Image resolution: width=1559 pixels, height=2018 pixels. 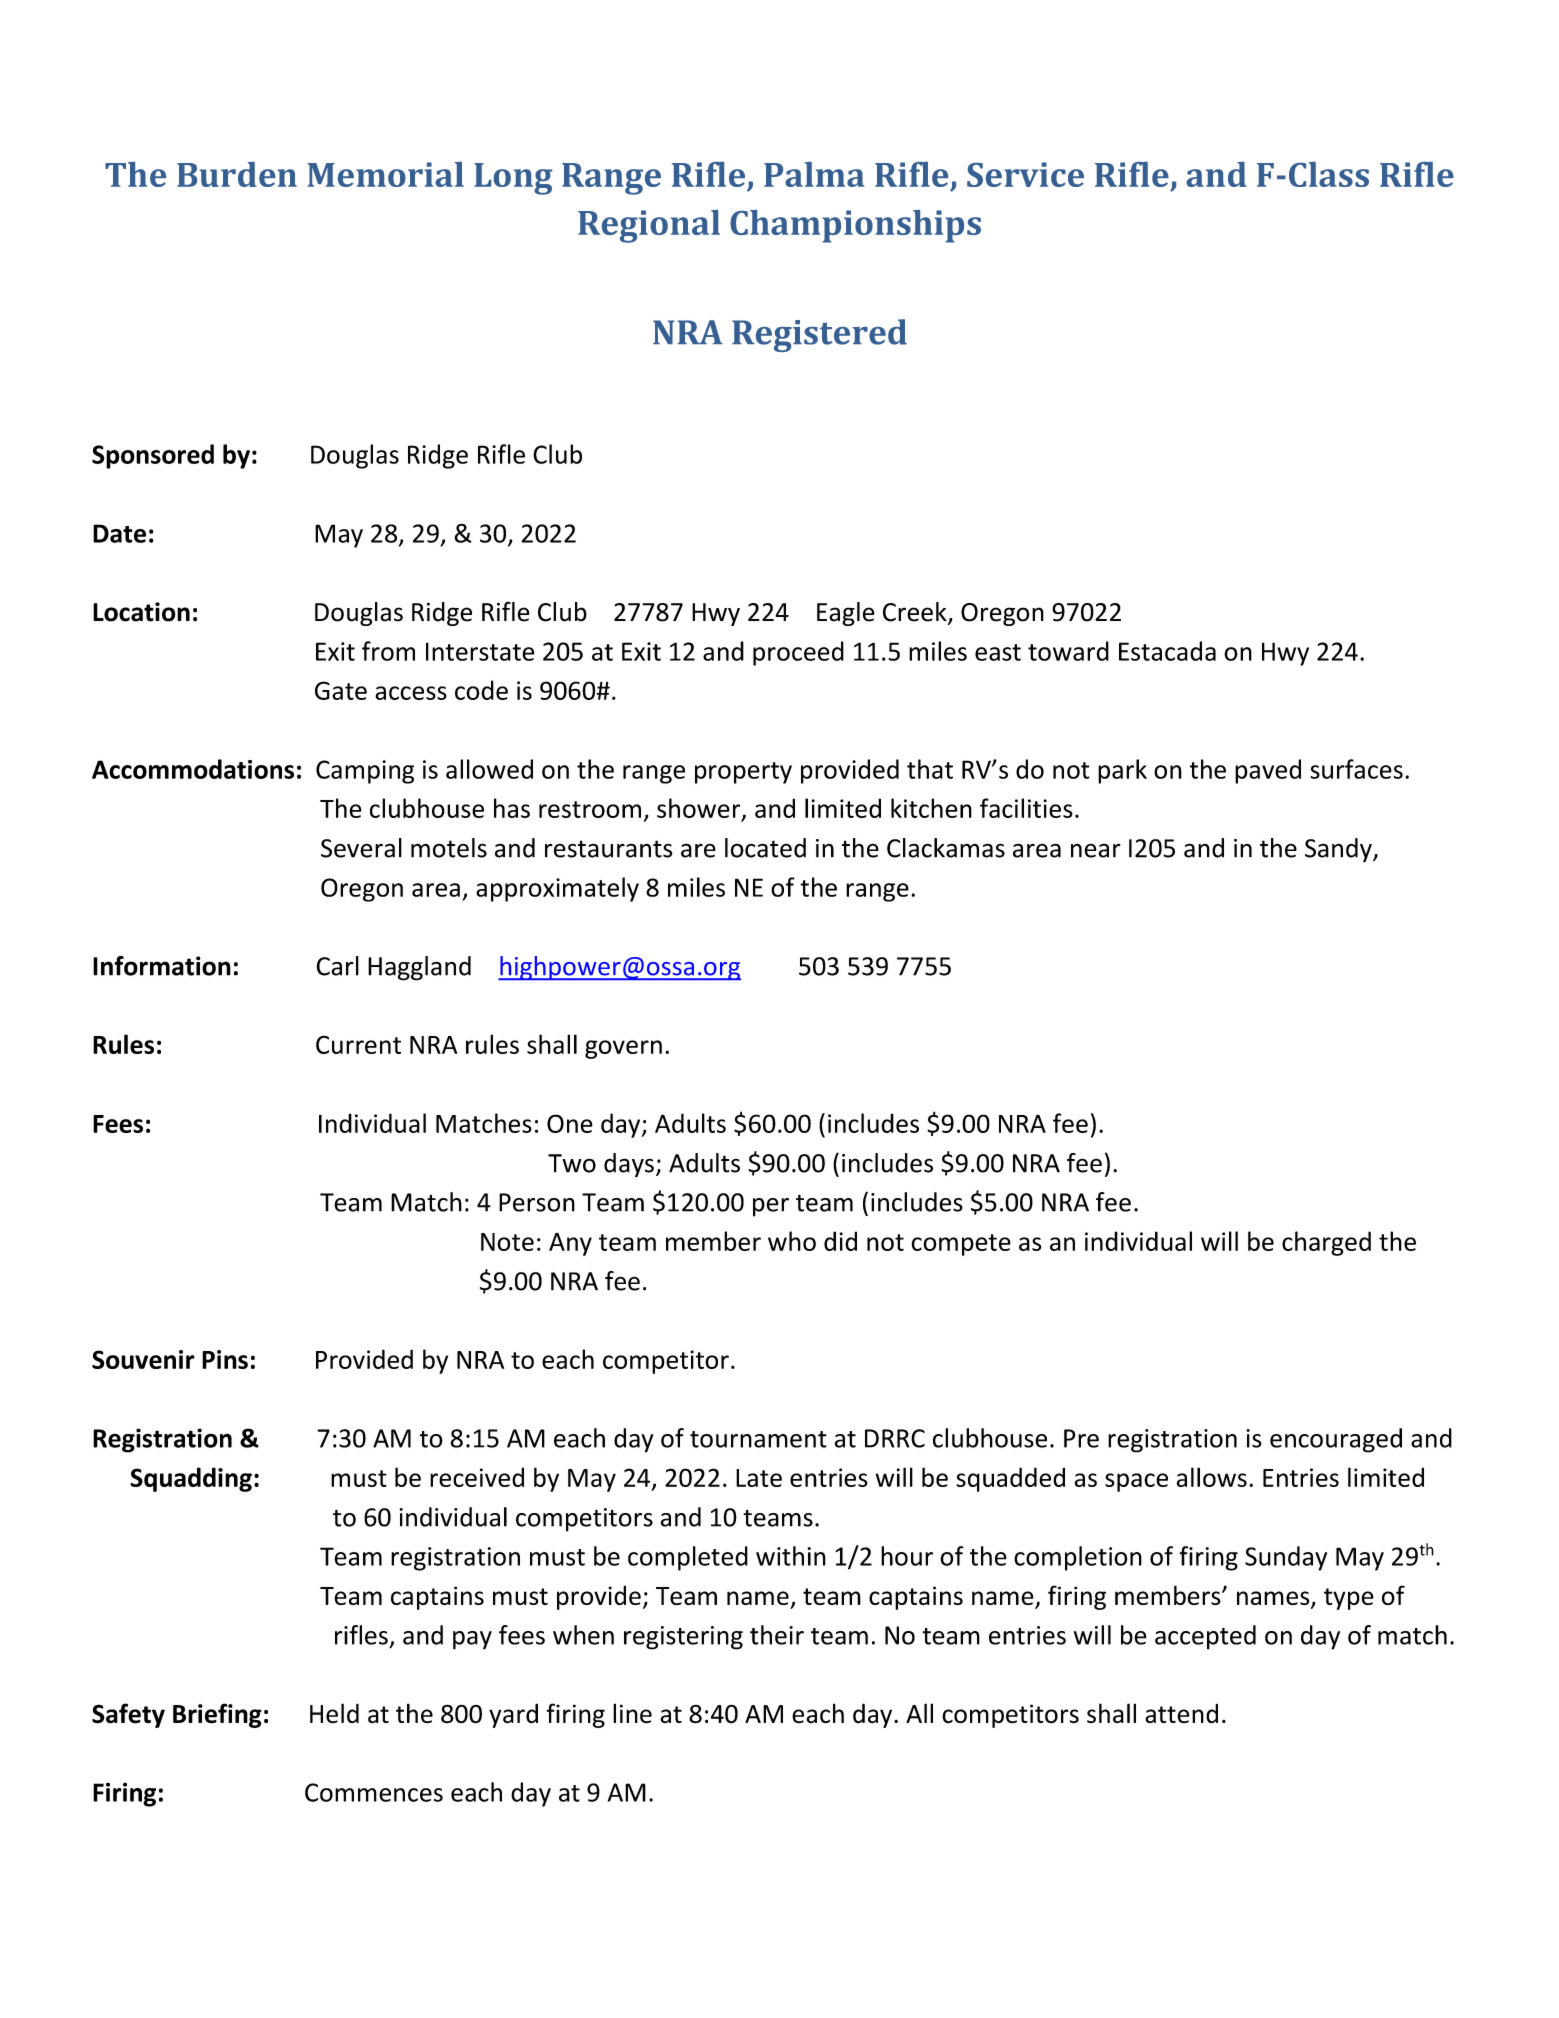 I want to click on paved, so click(x=1268, y=771).
